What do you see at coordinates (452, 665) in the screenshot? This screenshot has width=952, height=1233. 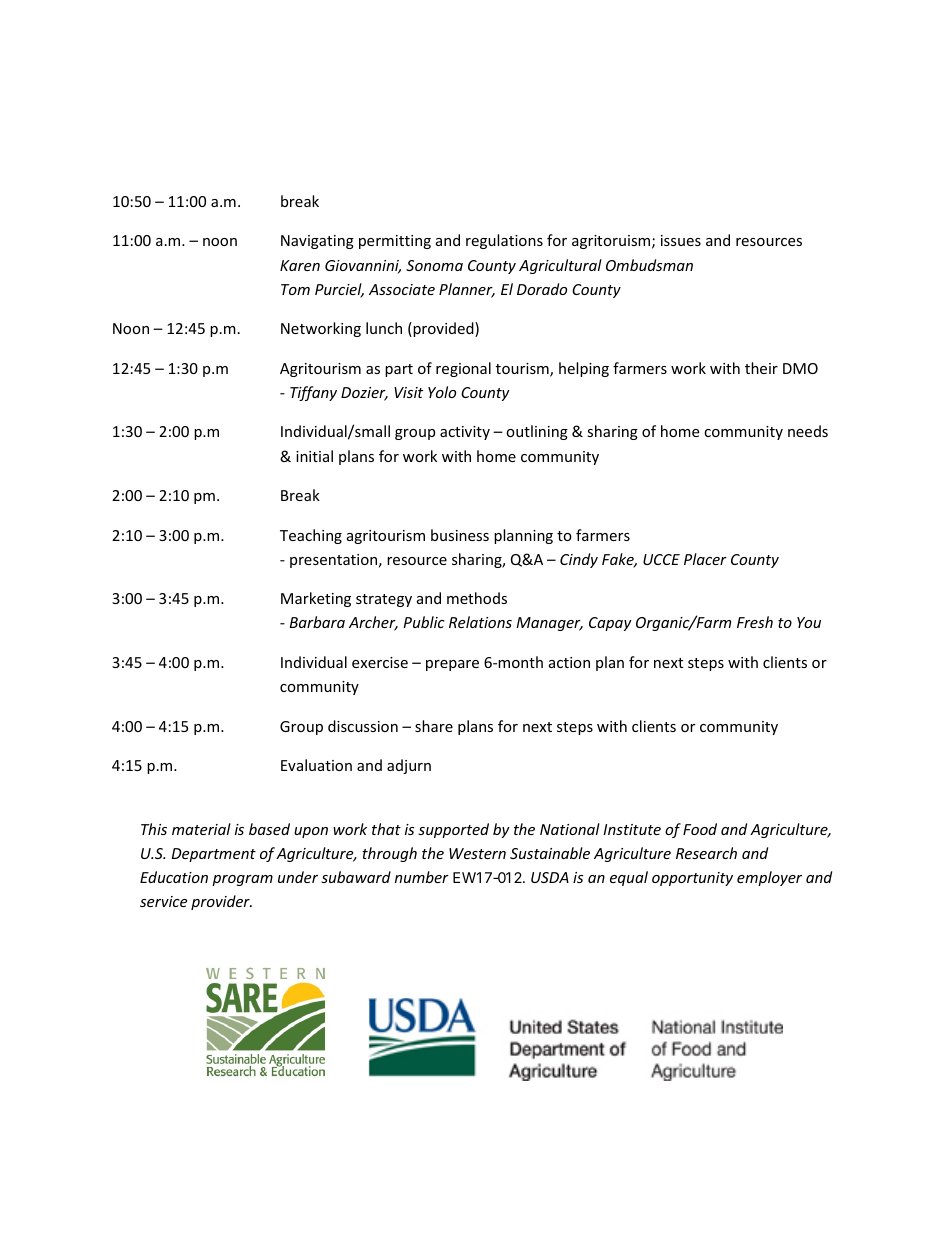 I see `prepare` at bounding box center [452, 665].
